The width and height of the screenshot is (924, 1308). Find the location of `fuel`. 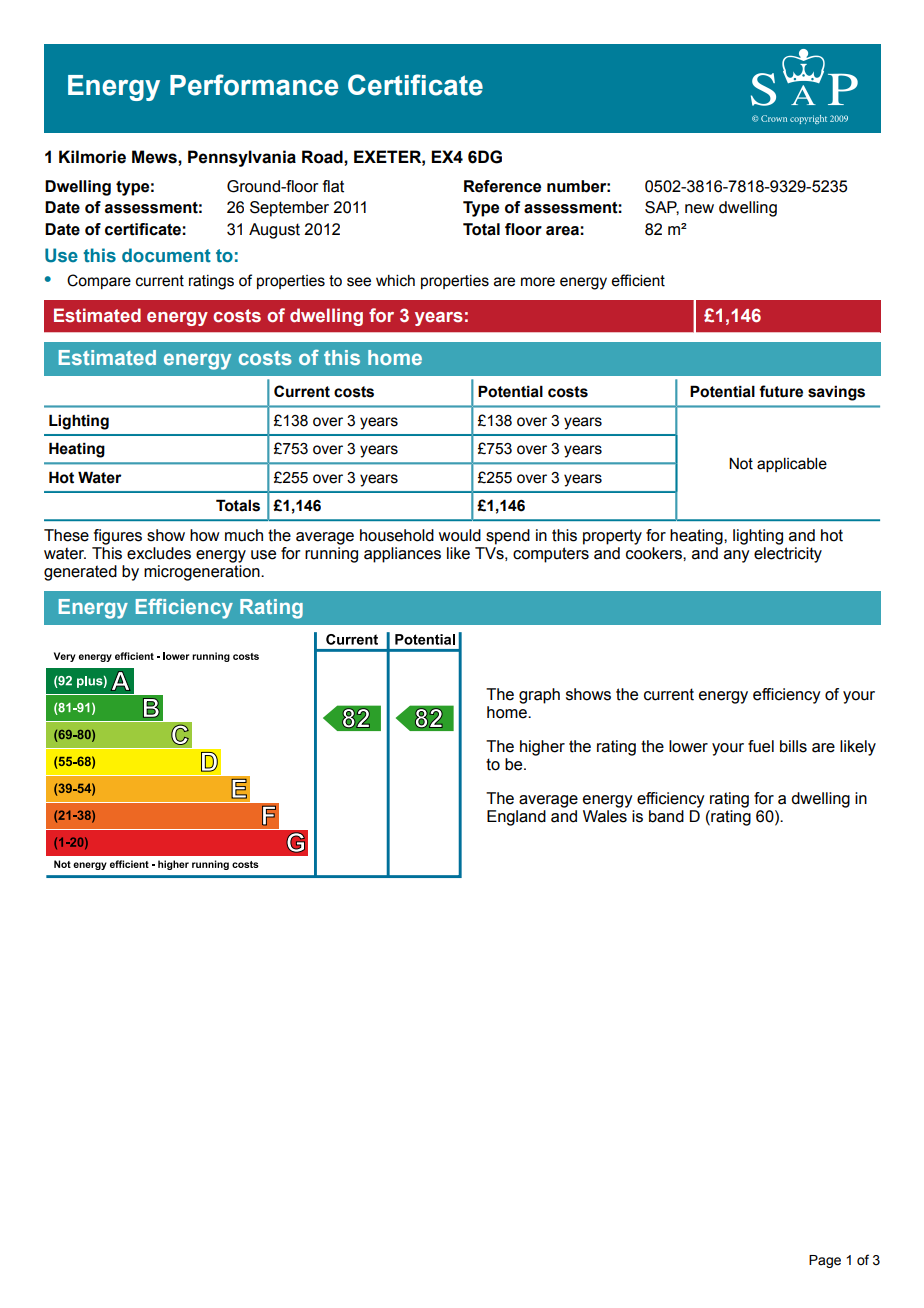

fuel is located at coordinates (761, 746).
